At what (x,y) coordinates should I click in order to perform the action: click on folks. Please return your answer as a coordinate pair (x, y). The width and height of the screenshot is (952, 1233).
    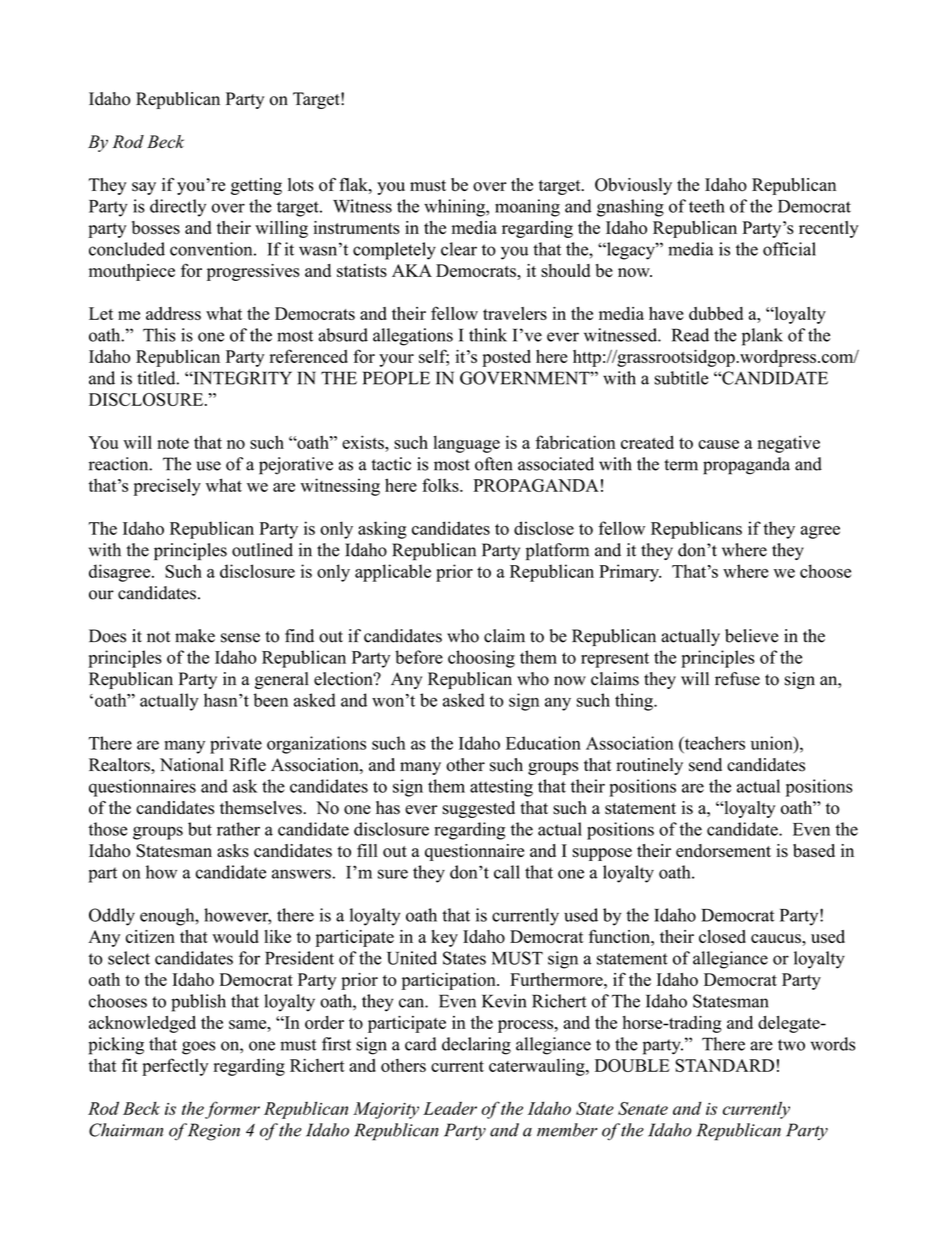
    Looking at the image, I should click on (441, 485).
